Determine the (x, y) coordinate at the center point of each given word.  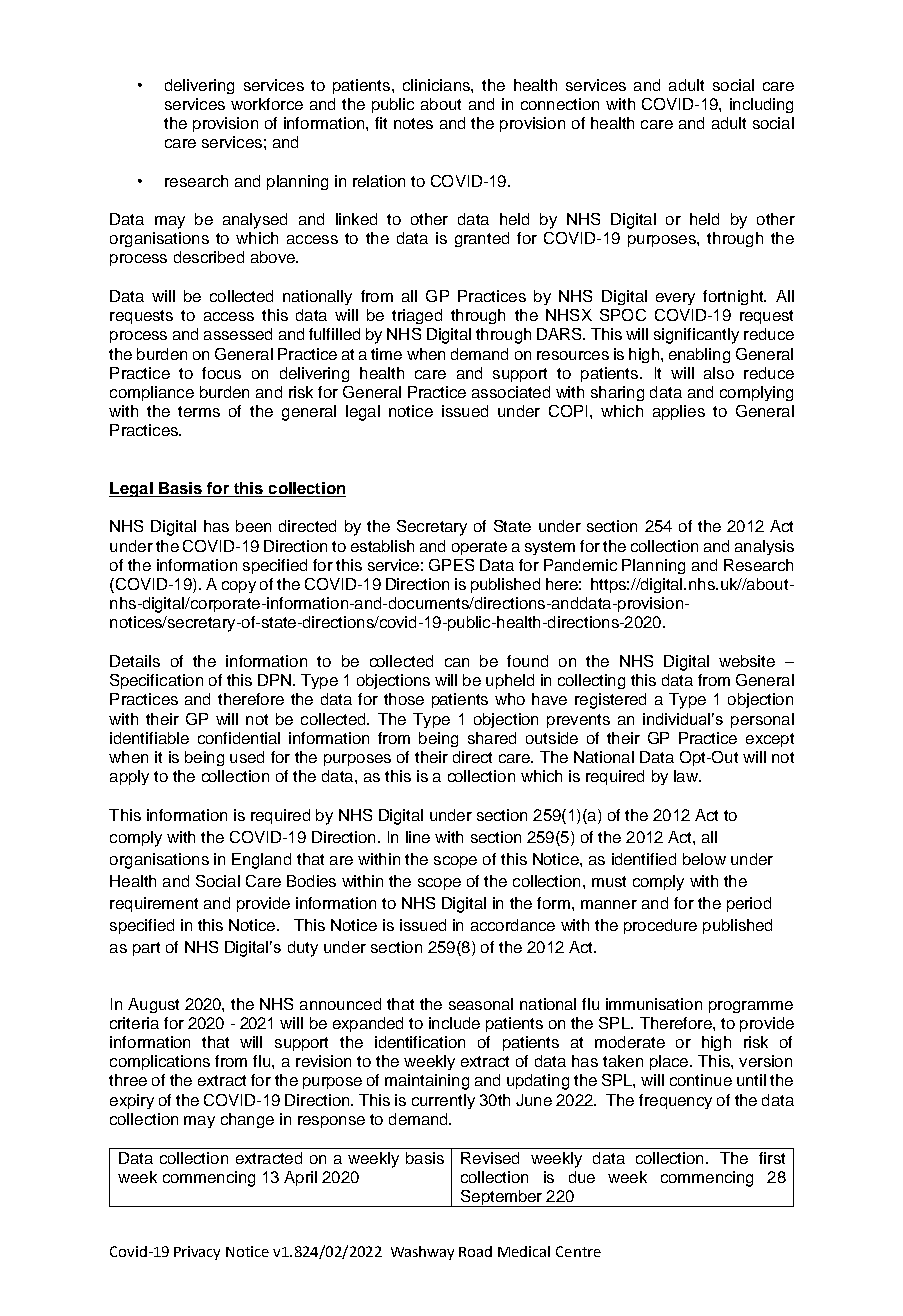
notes (413, 123)
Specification (156, 681)
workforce (267, 104)
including (761, 105)
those (404, 699)
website (747, 661)
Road (475, 1251)
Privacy (197, 1253)
